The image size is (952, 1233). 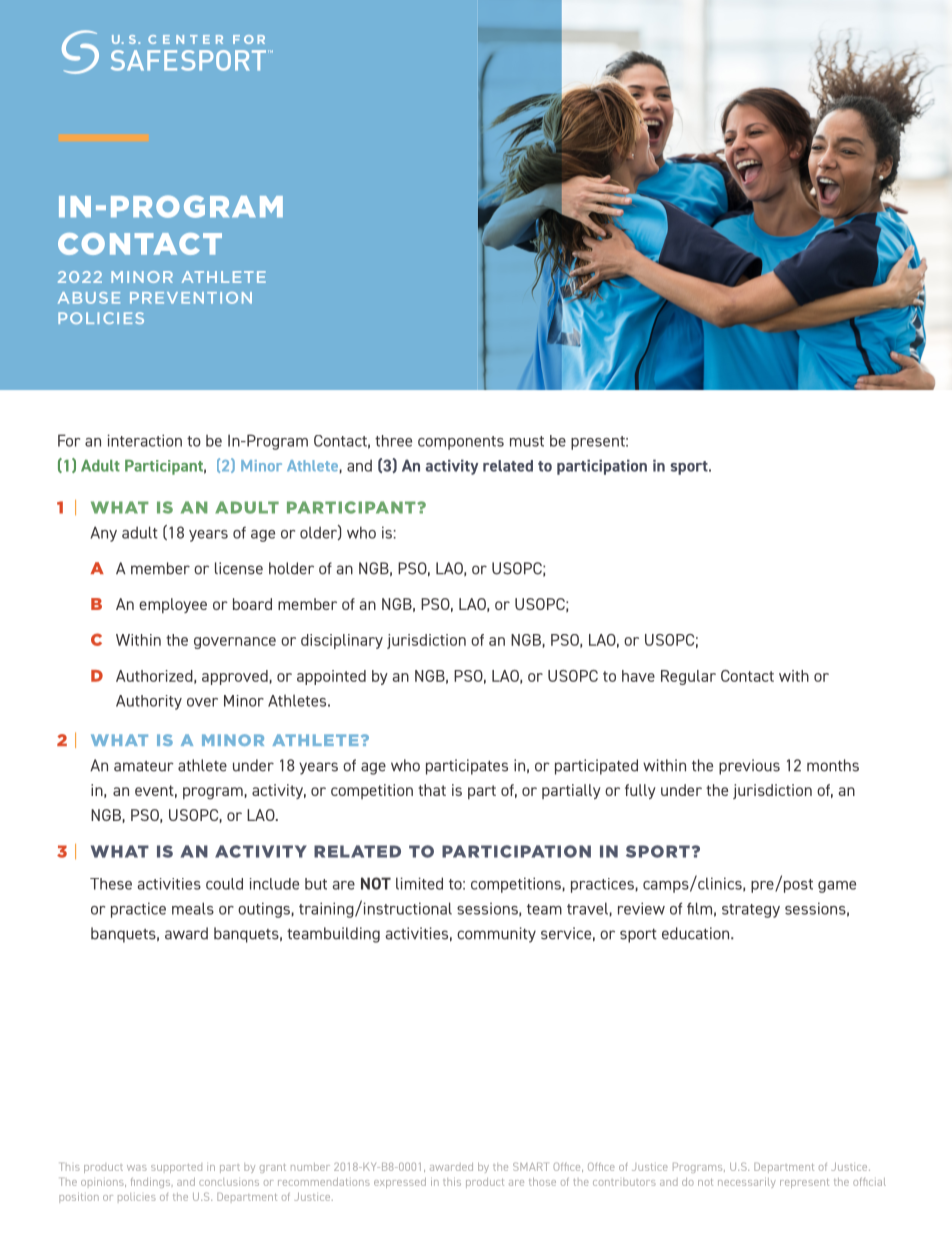 I want to click on necessarily, so click(x=747, y=1183).
